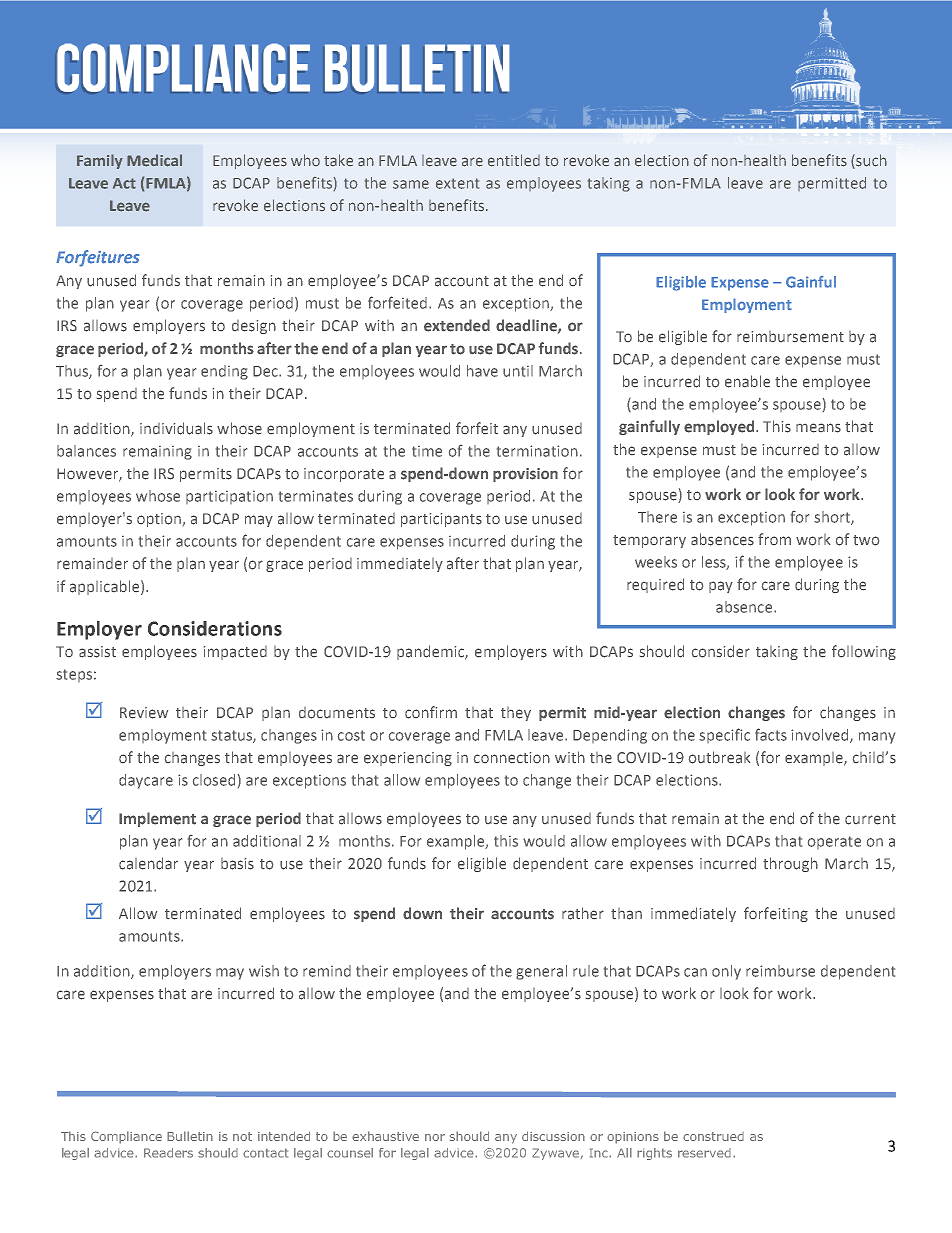  Describe the element at coordinates (457, 183) in the screenshot. I see `extent` at that location.
